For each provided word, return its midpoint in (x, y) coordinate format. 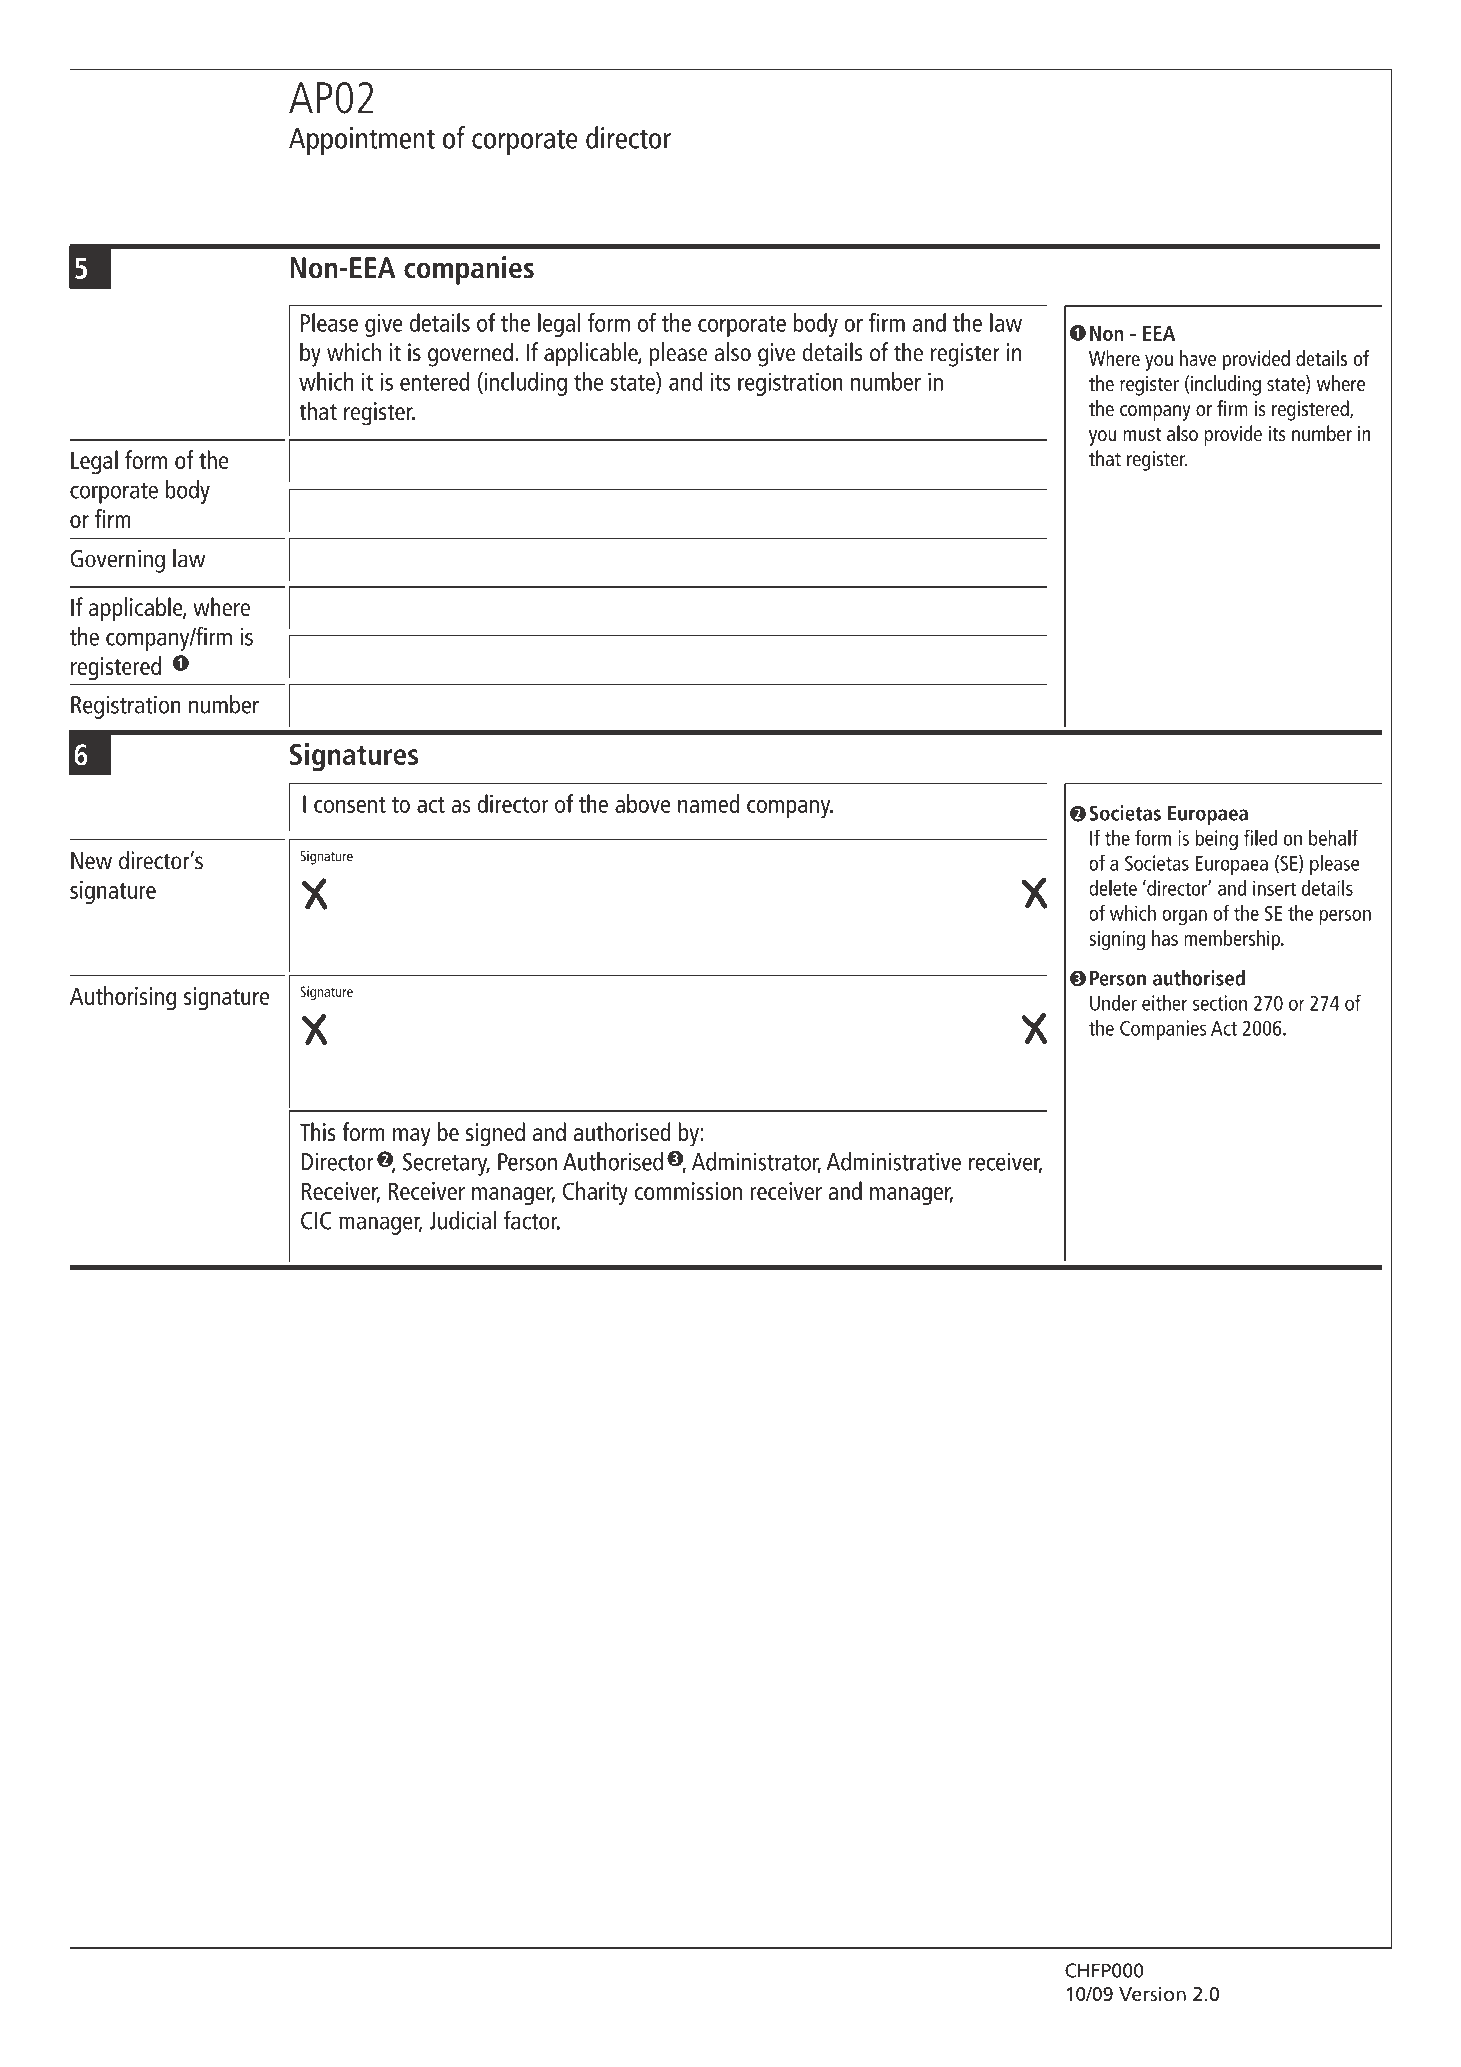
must (1142, 434)
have (1198, 358)
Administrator (756, 1162)
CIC (316, 1221)
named (709, 803)
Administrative (894, 1161)
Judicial (462, 1220)
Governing (117, 561)
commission (688, 1191)
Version (1152, 1993)
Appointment (362, 141)
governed (470, 354)
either (1164, 1003)
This (318, 1131)
